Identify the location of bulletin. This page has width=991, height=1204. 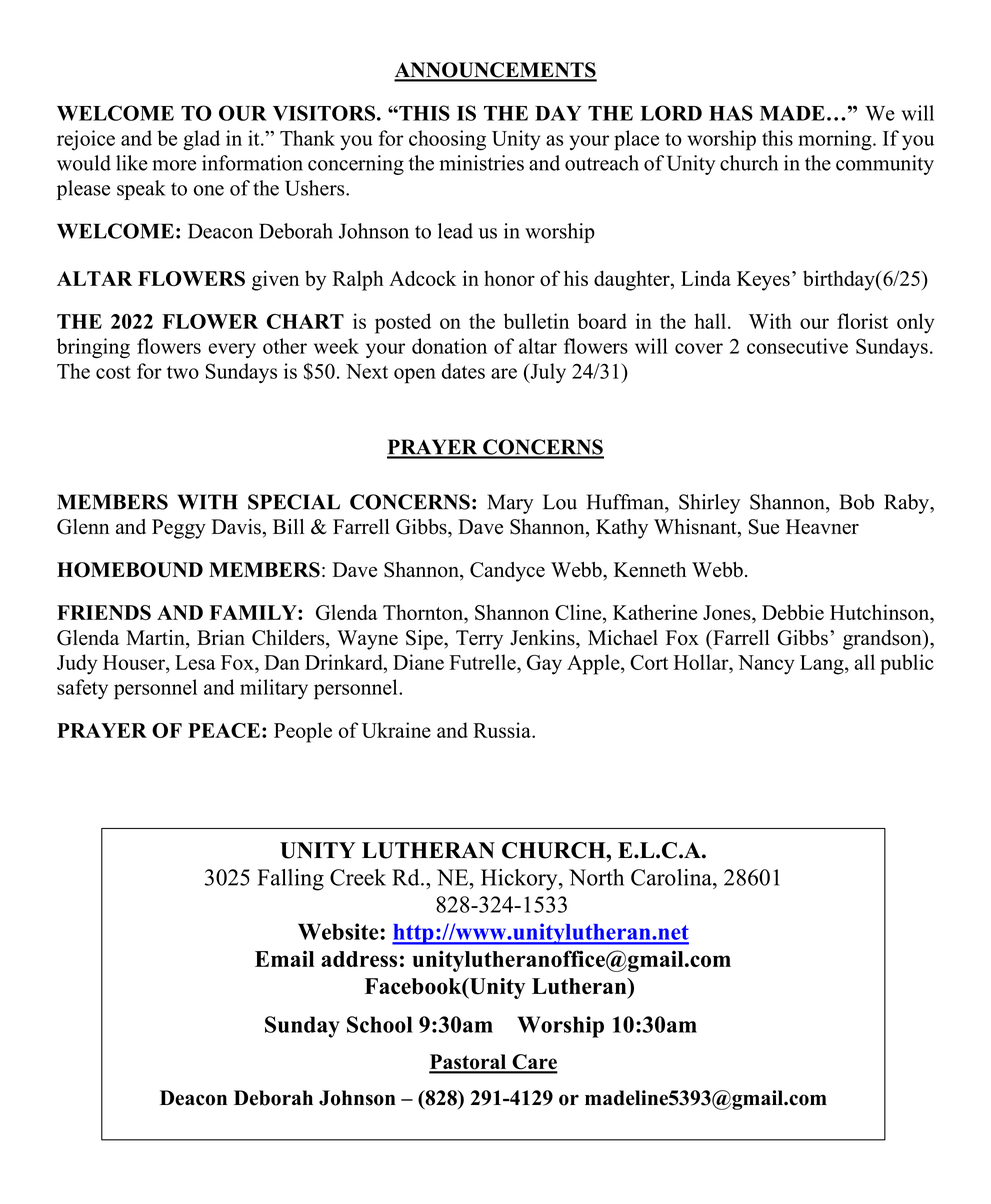
(536, 321).
